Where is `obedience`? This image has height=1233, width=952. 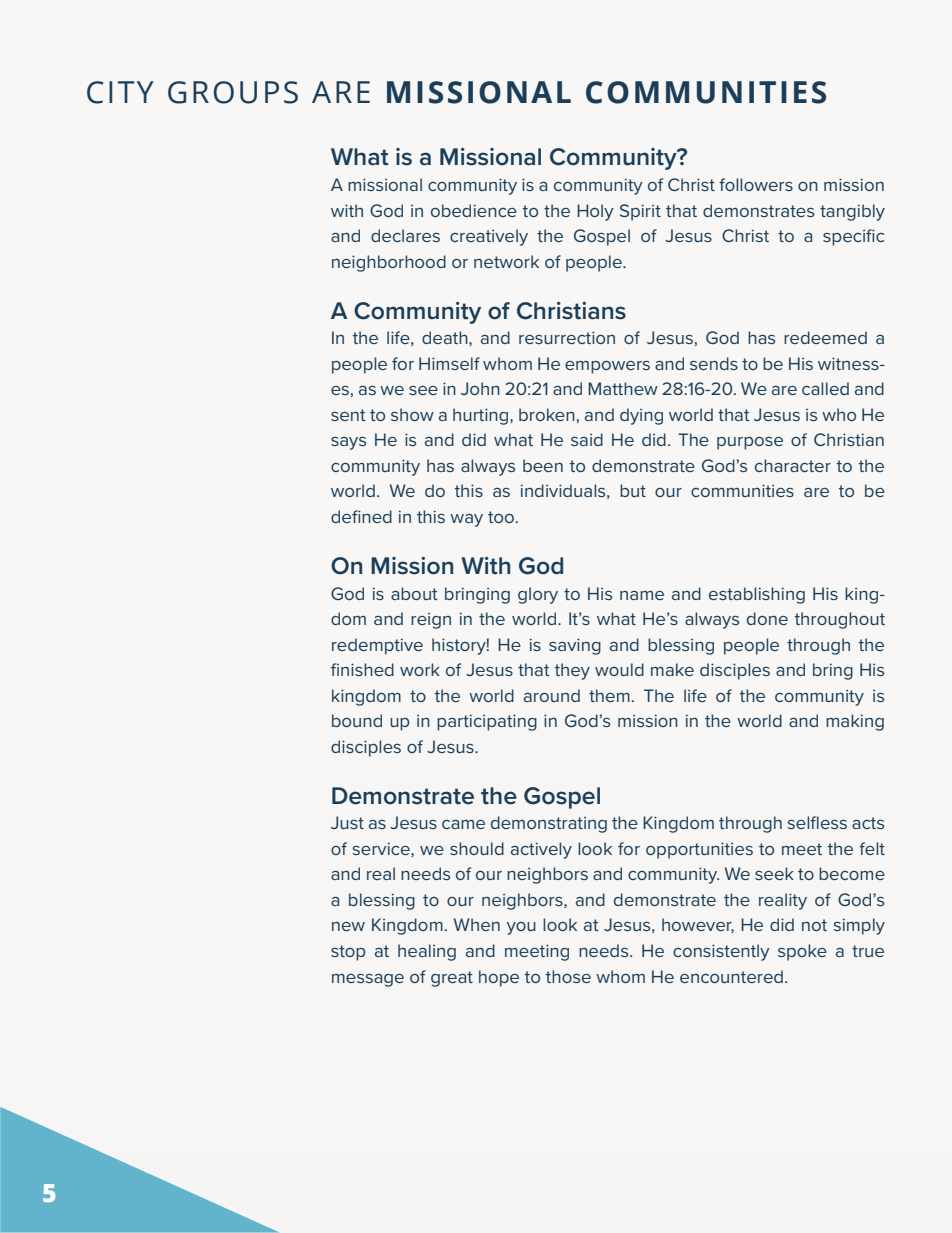
obedience is located at coordinates (474, 210).
